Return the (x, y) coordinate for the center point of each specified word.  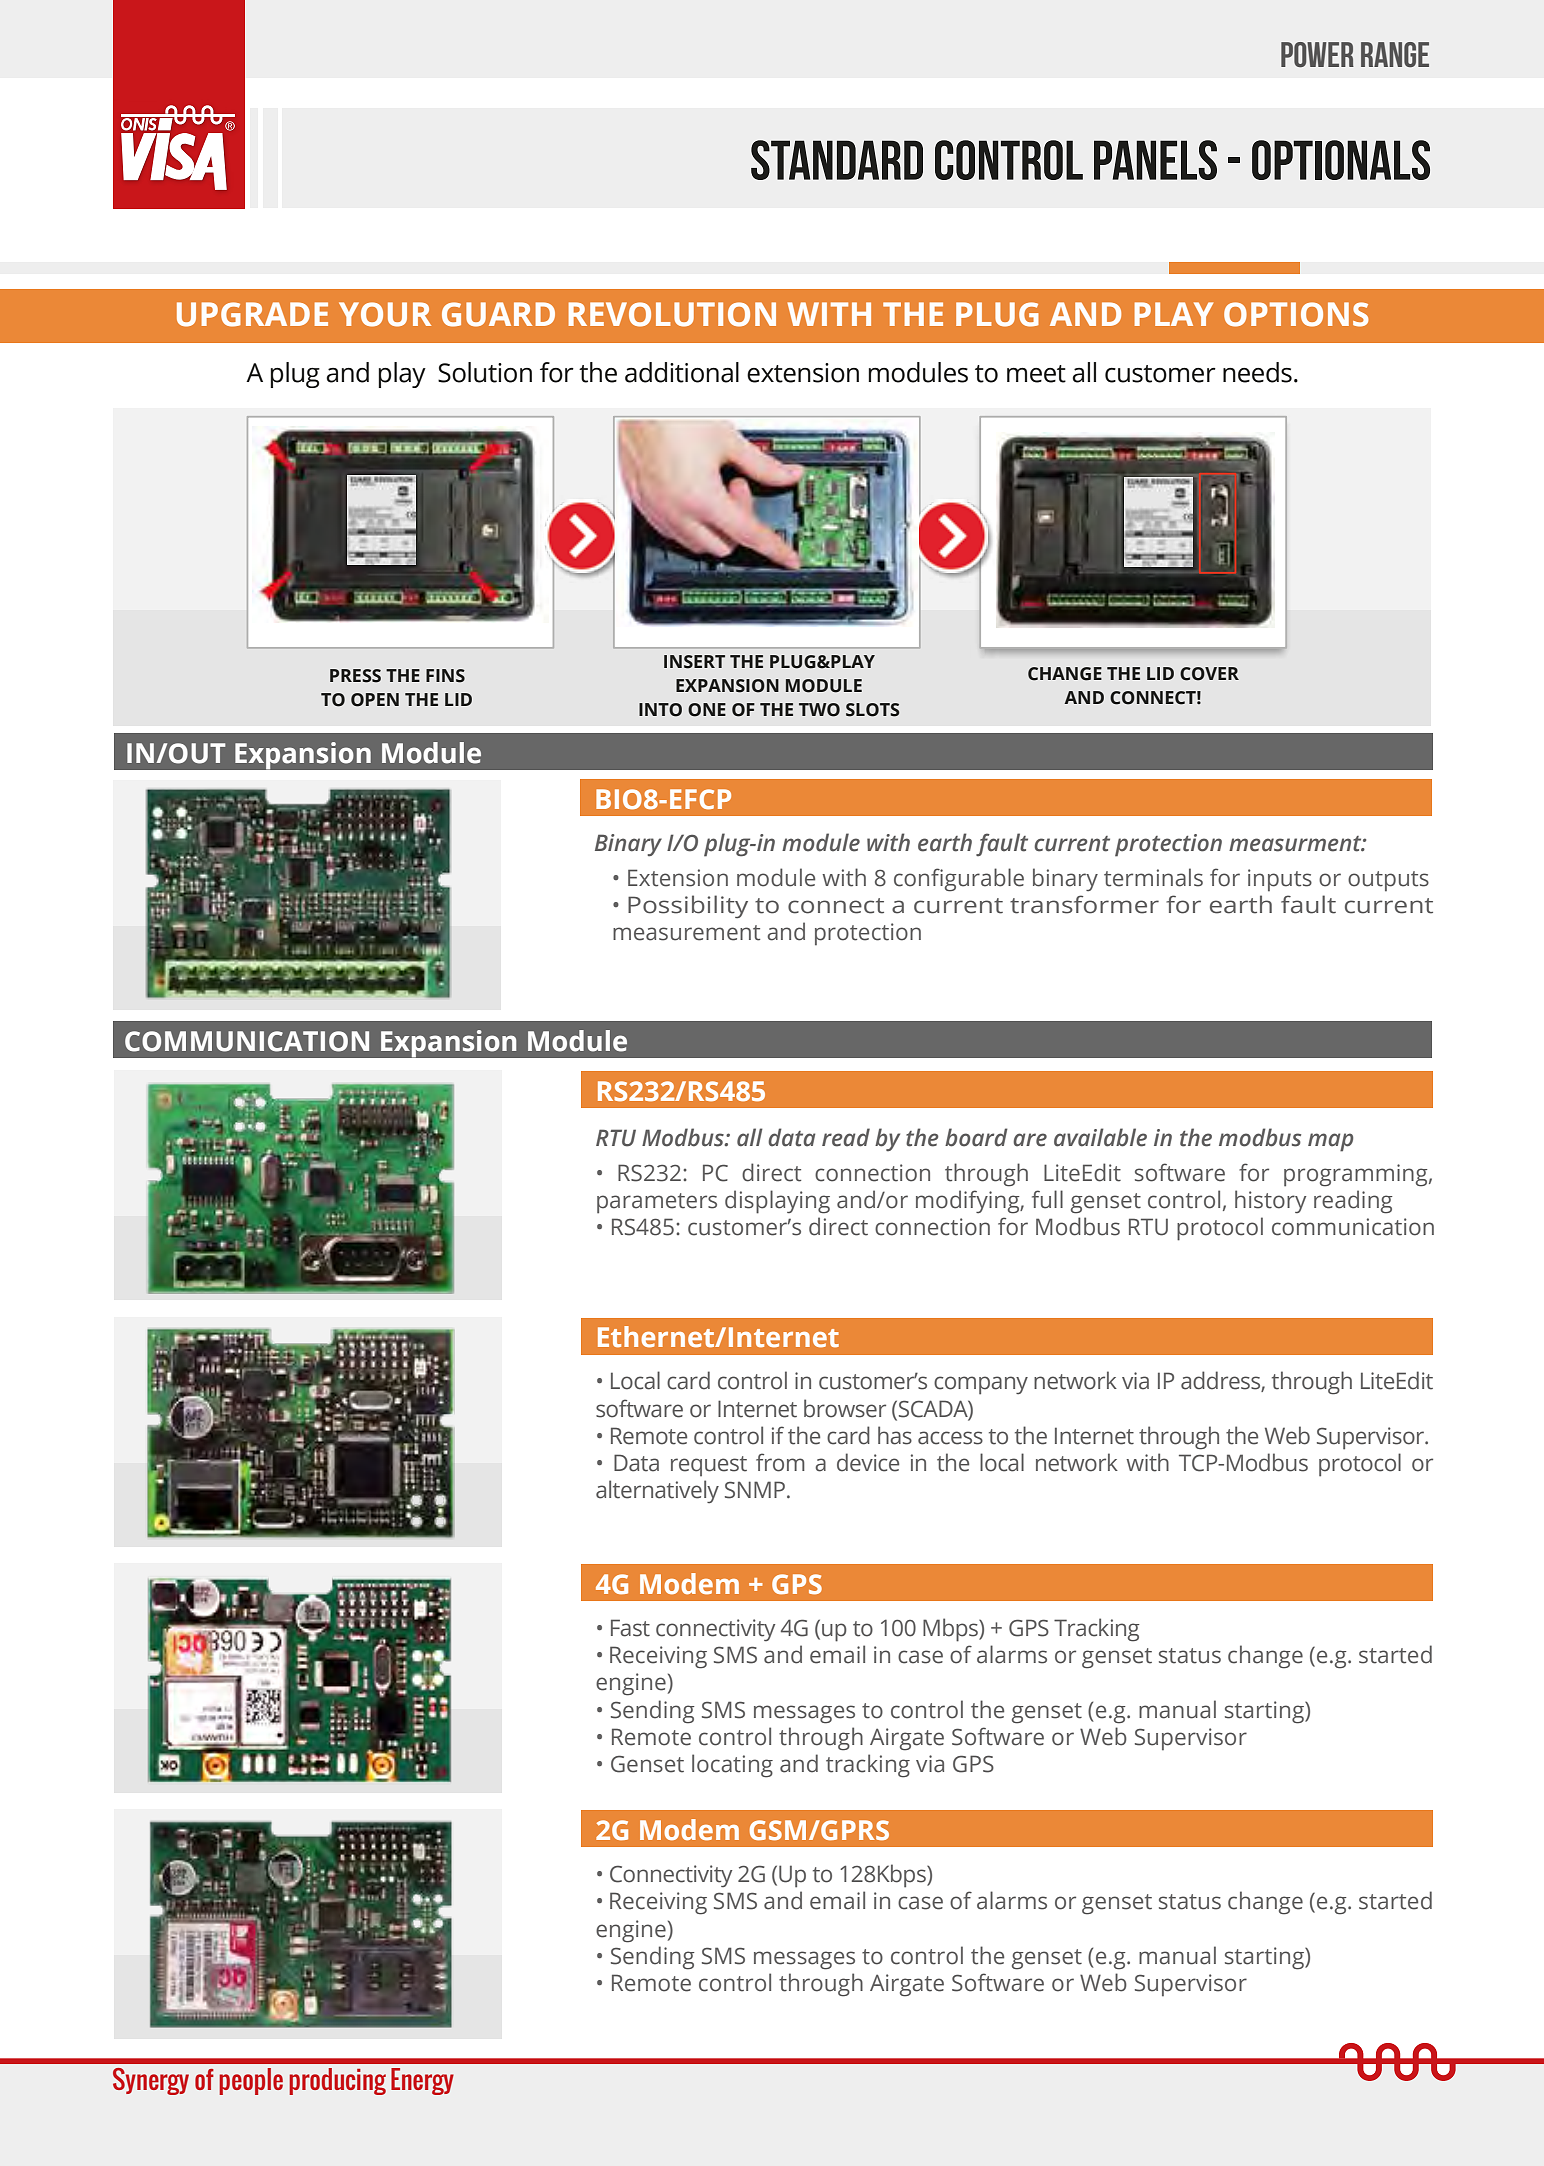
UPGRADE (252, 314)
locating (732, 1766)
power (1317, 54)
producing (337, 2081)
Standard (837, 160)
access (950, 1438)
